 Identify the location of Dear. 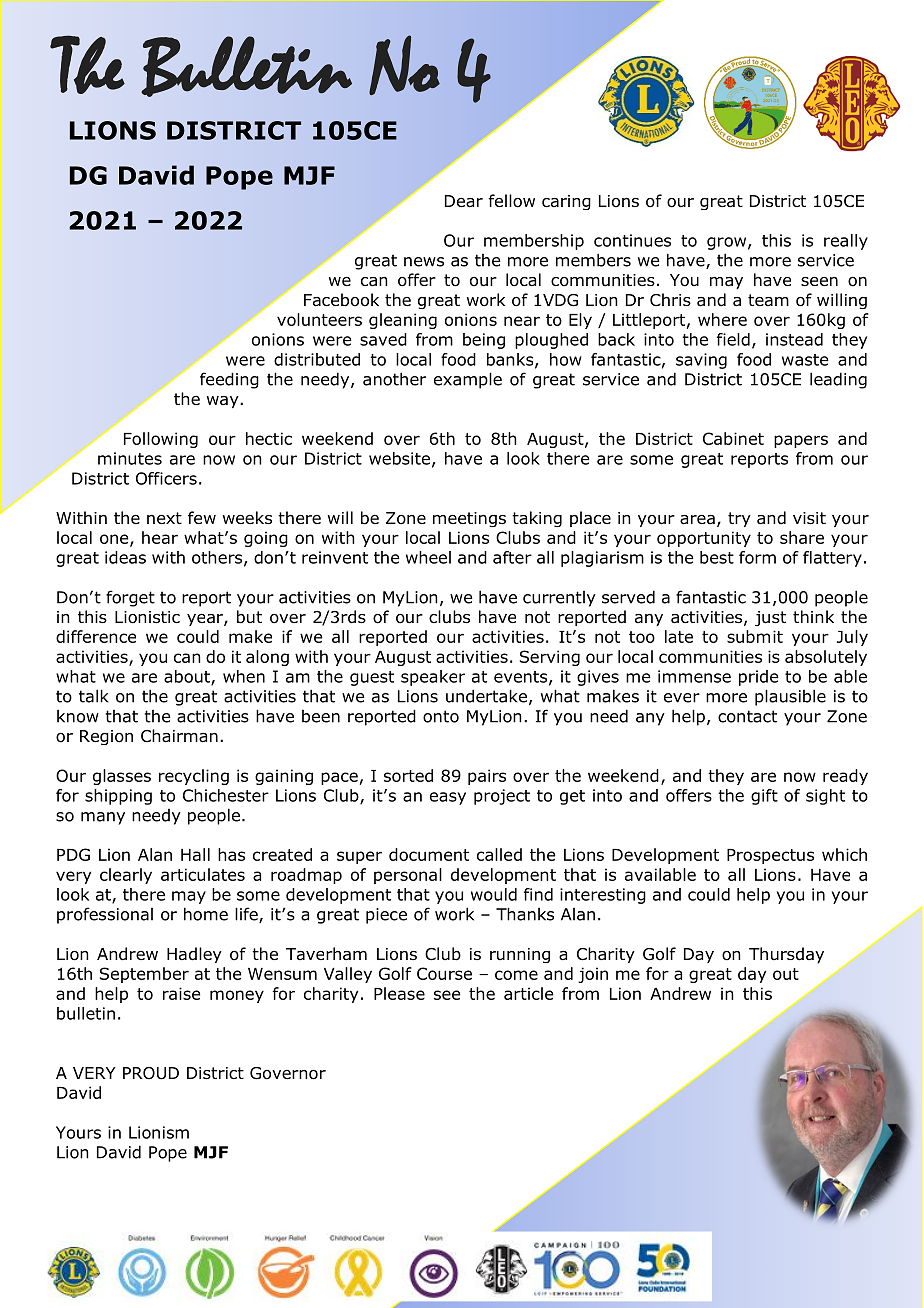
(464, 201).
